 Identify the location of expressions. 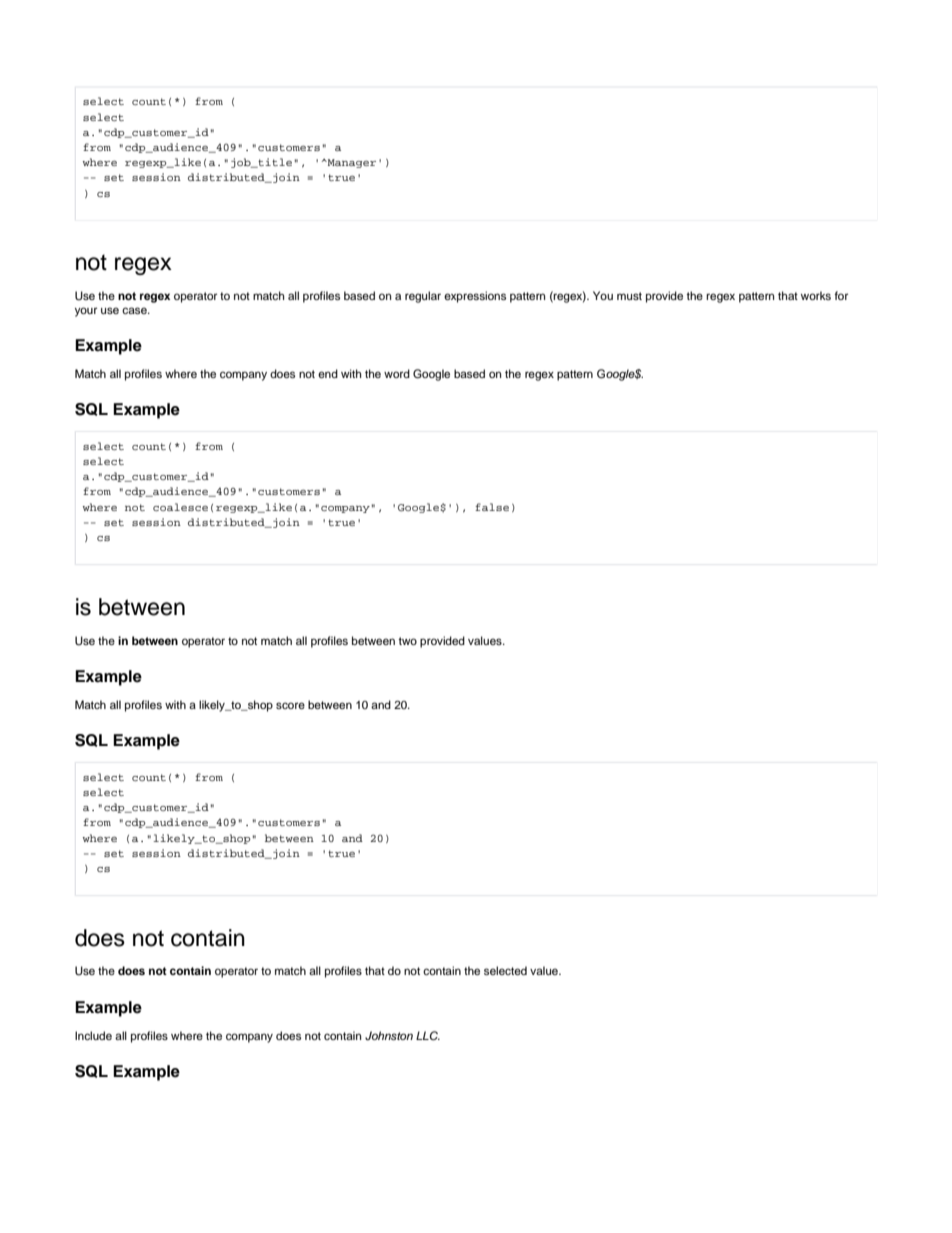
(475, 297).
